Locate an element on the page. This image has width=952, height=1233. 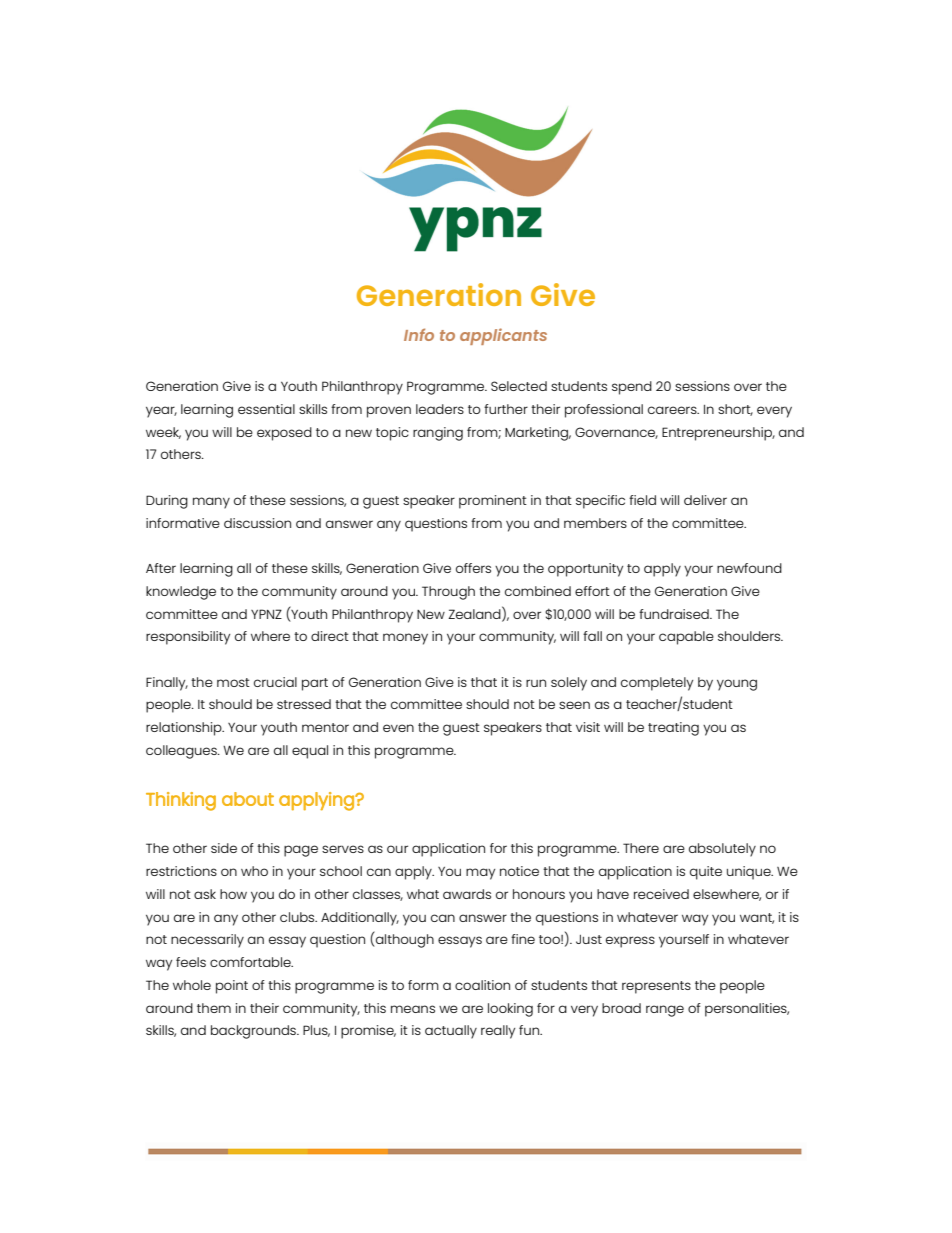
run is located at coordinates (536, 683).
